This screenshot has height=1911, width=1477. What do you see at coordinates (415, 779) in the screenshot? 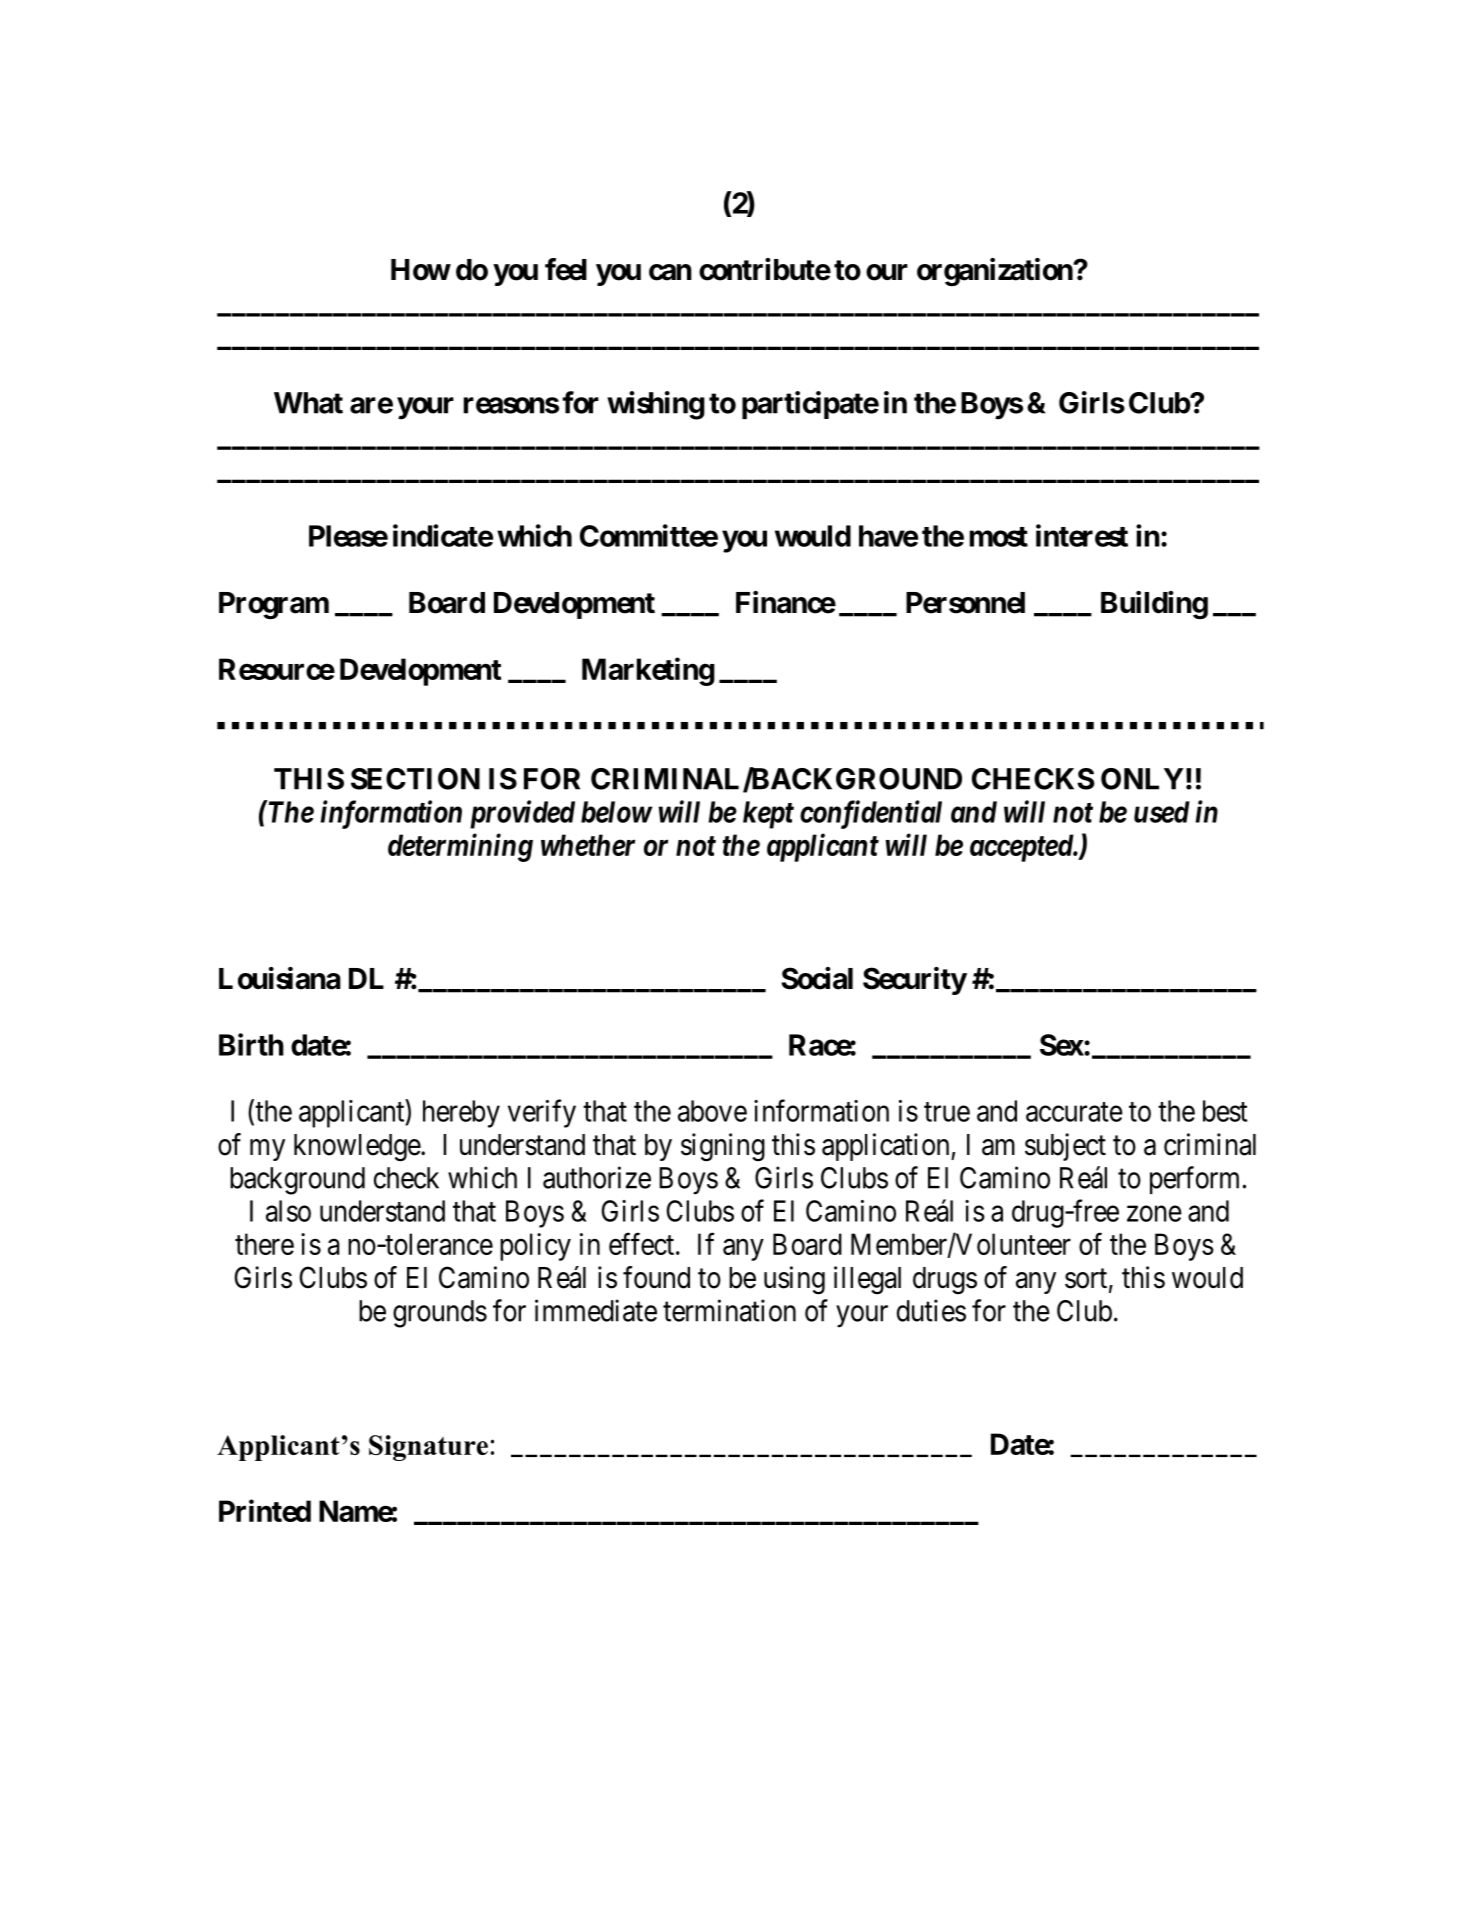
I see `SECTION` at bounding box center [415, 779].
